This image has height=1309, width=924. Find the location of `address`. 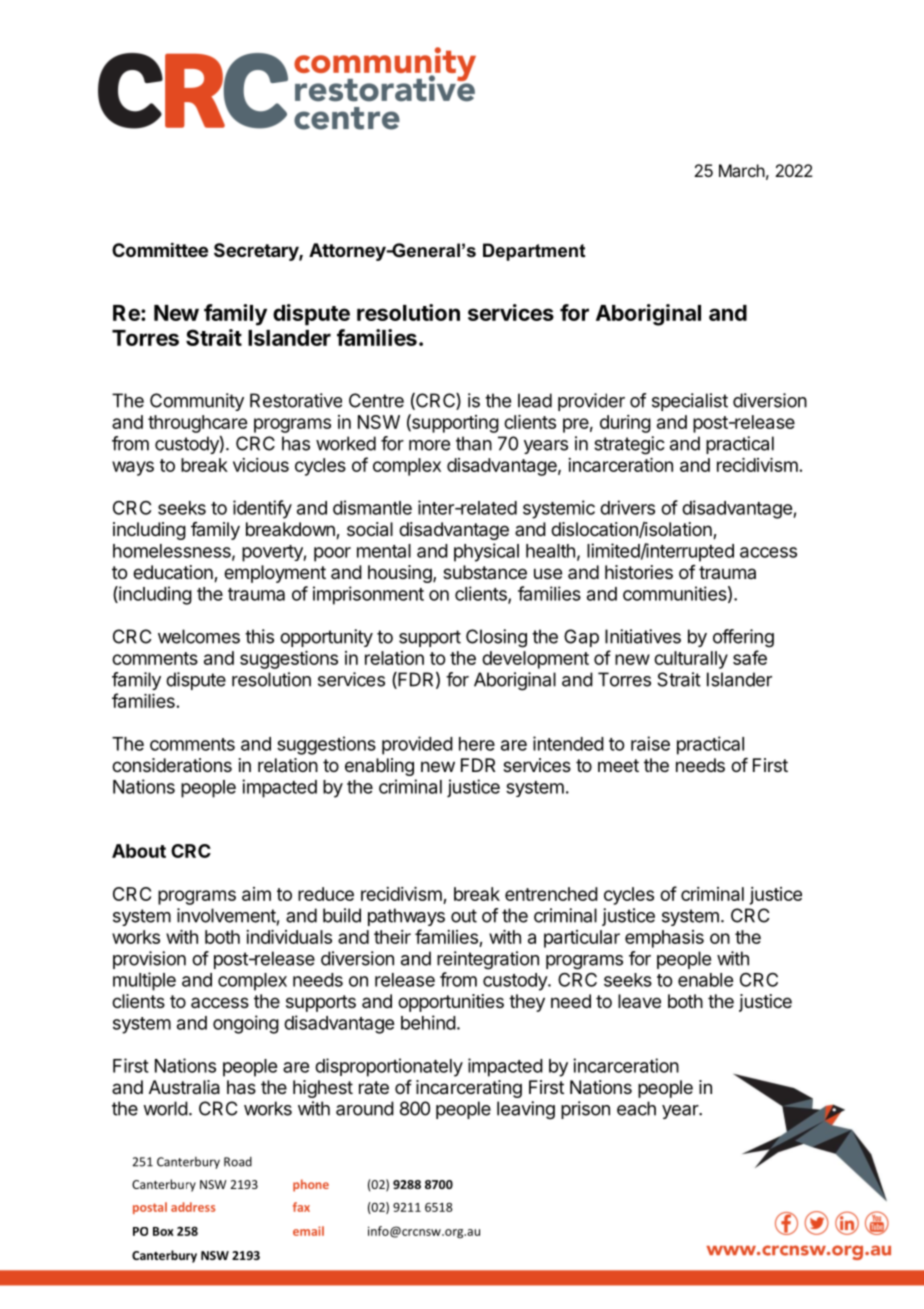

address is located at coordinates (193, 1207).
